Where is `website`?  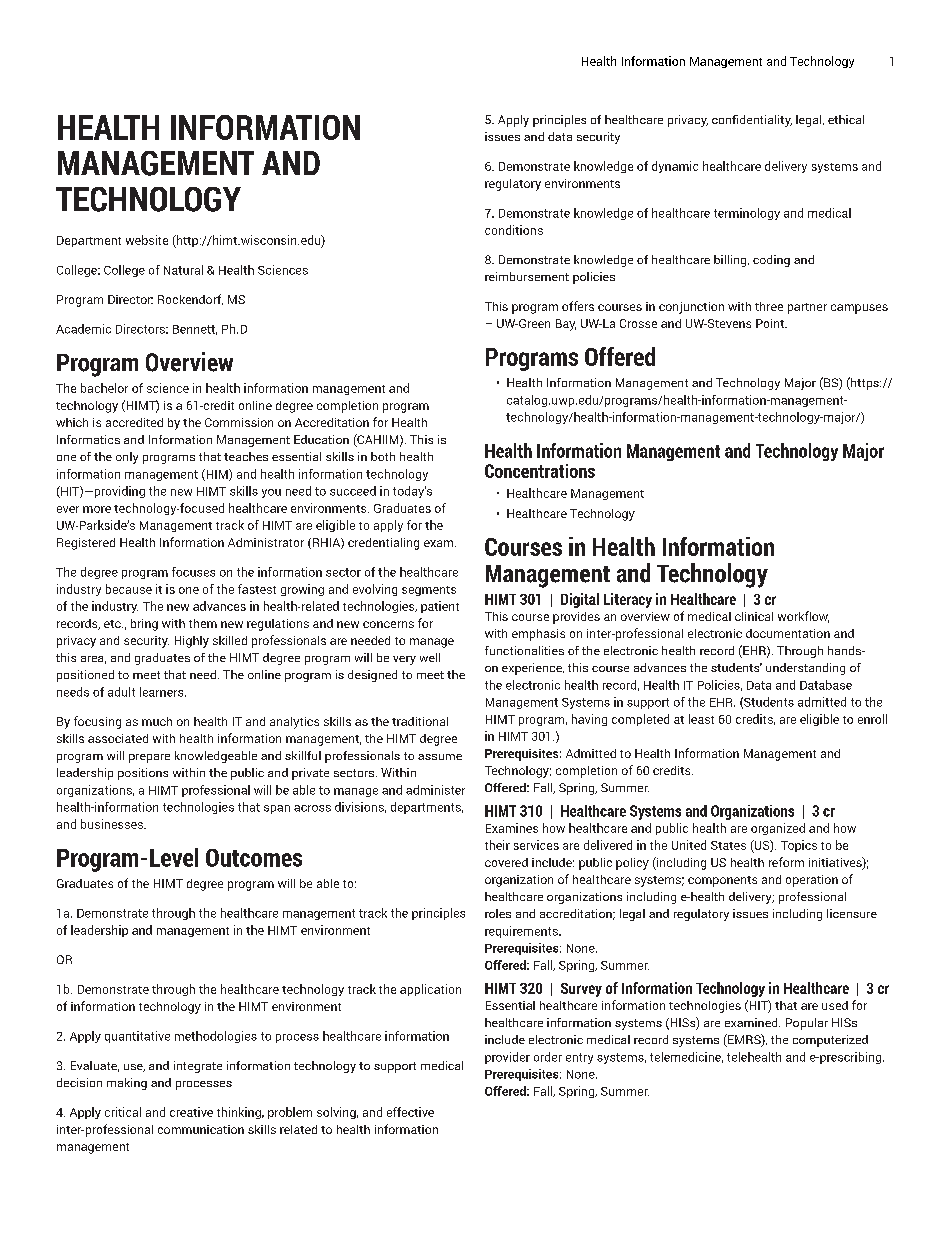
website is located at coordinates (147, 240).
